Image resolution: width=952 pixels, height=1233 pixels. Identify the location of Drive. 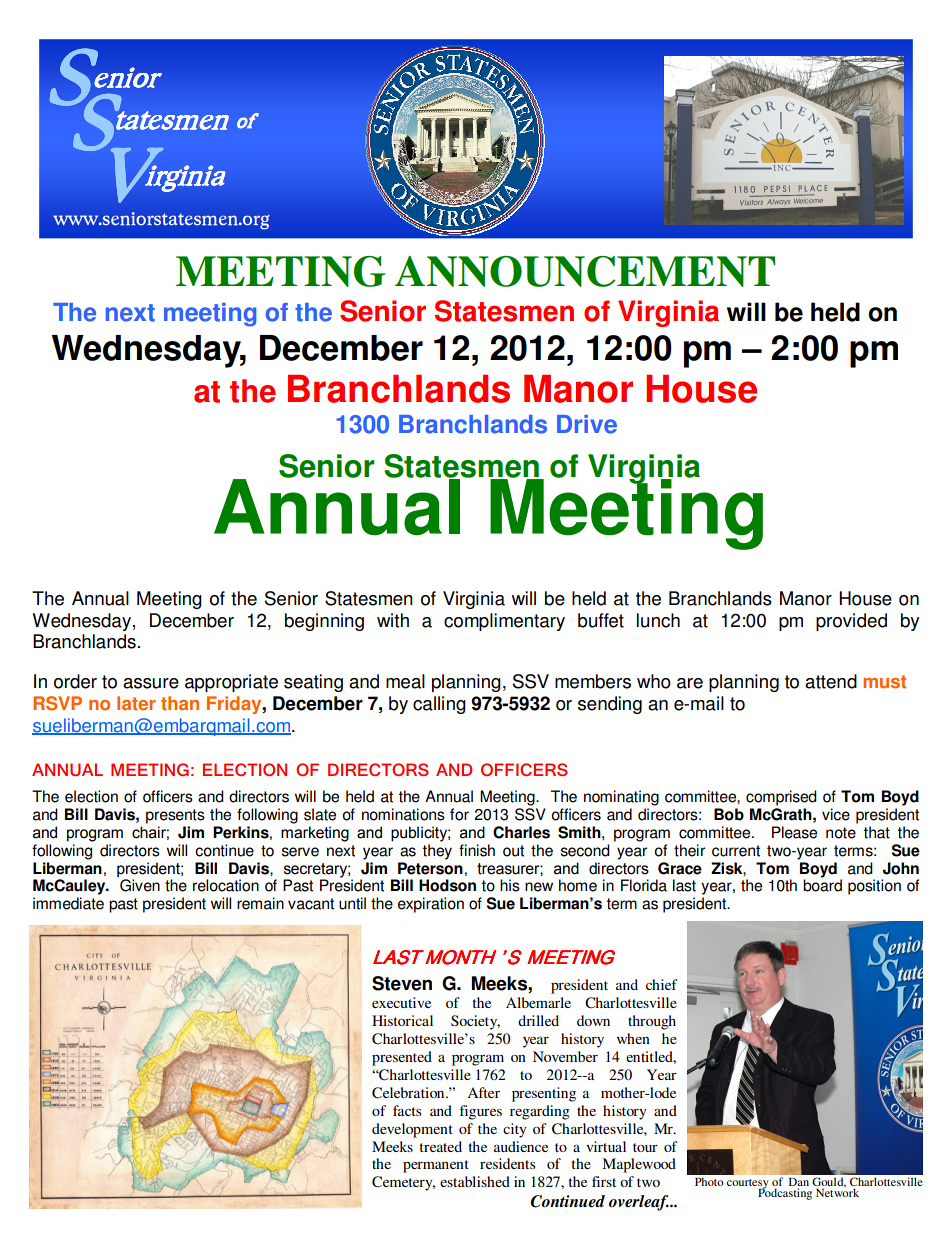
(587, 424).
